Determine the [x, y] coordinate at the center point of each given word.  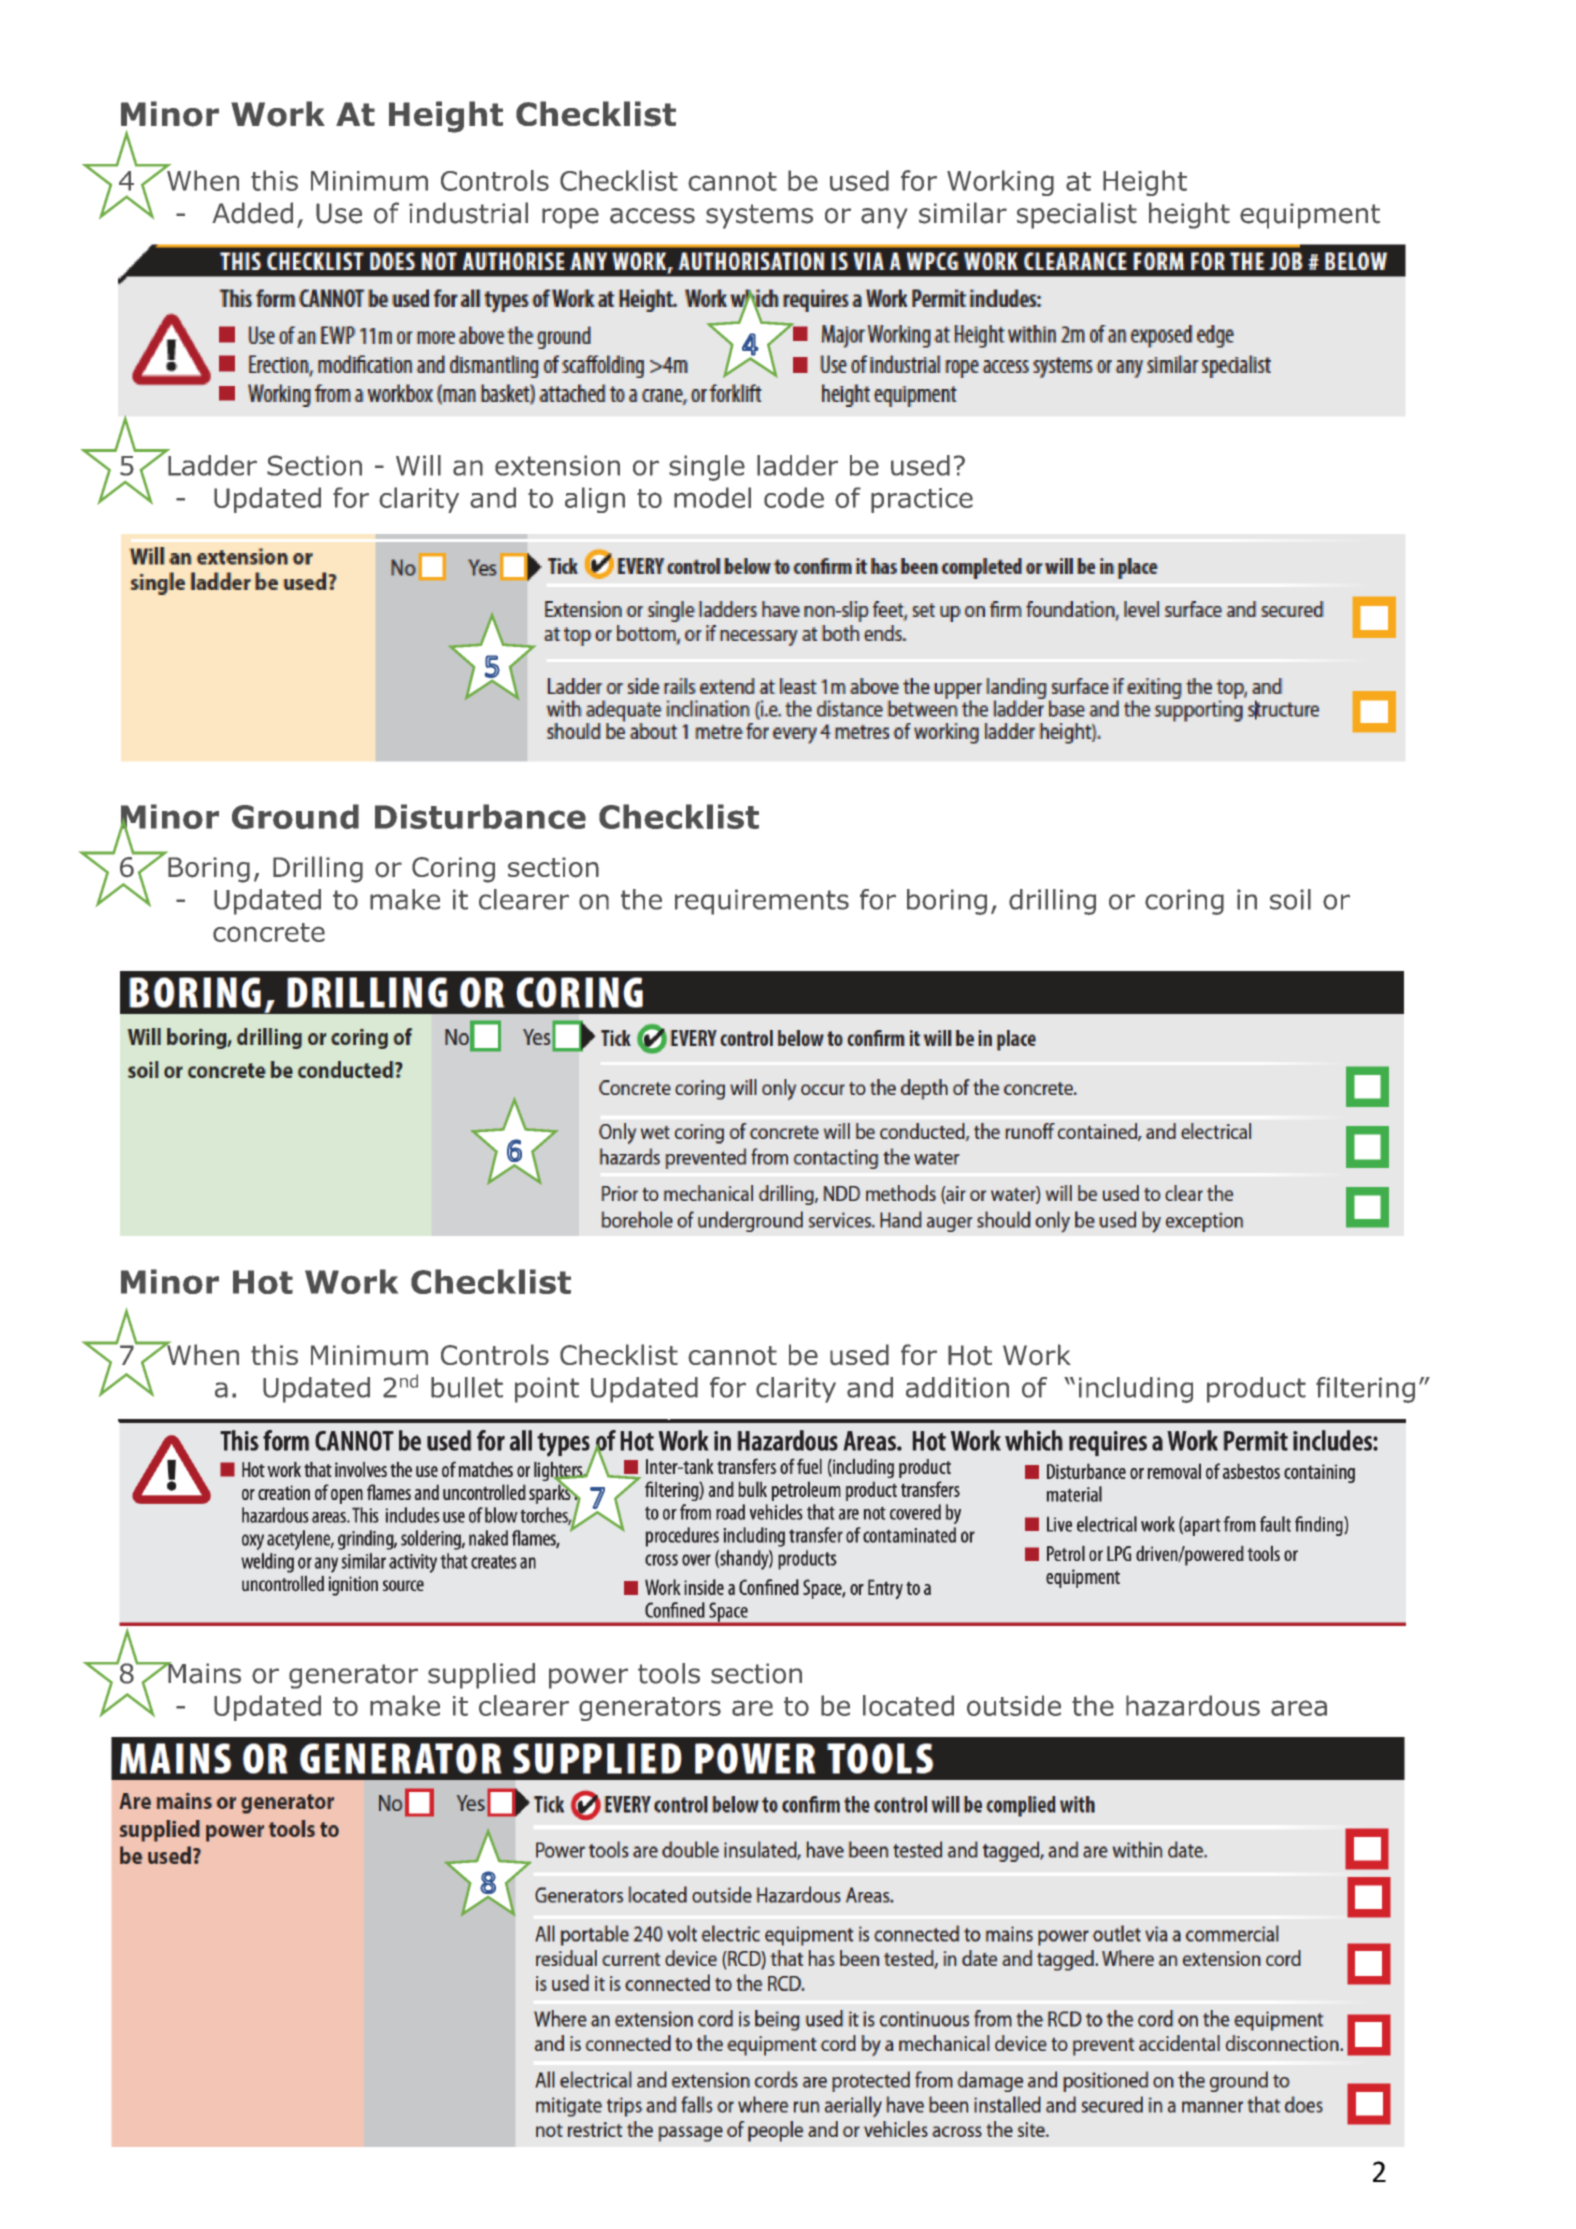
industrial [468, 213]
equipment [1310, 216]
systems [759, 216]
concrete [269, 932]
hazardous [1193, 1705]
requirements [762, 902]
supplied [481, 1676]
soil [1290, 899]
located [908, 1705]
